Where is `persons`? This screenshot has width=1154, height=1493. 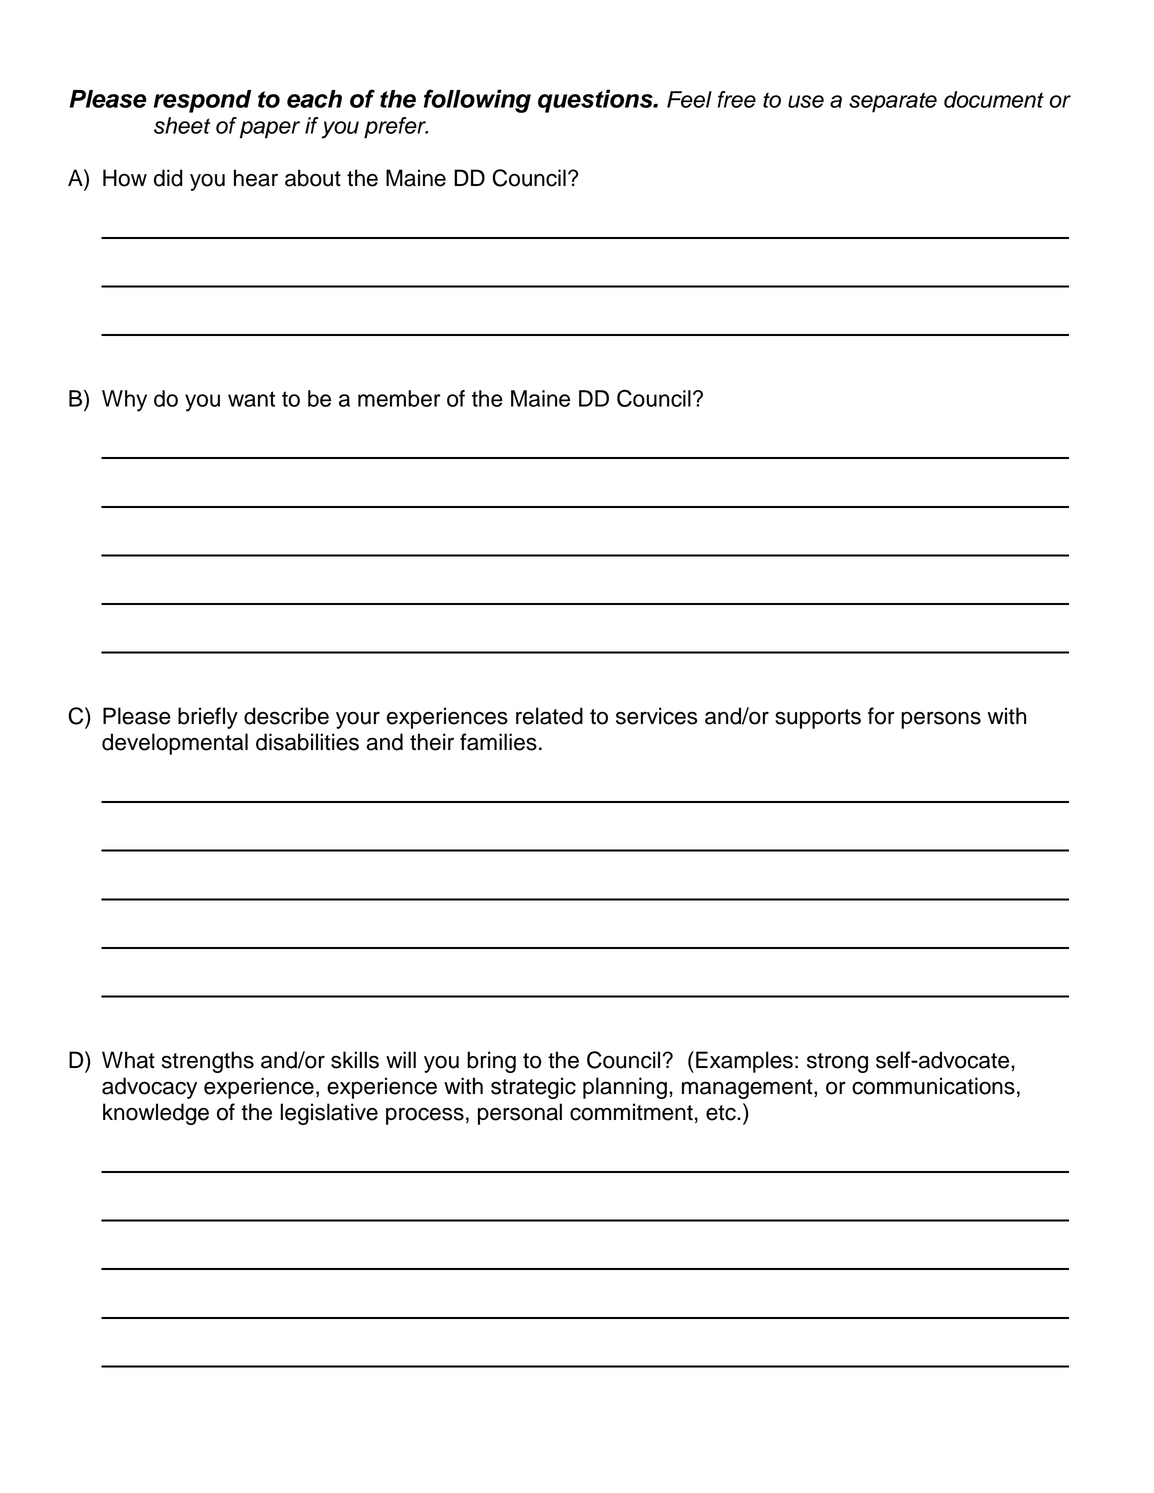 persons is located at coordinates (941, 720).
